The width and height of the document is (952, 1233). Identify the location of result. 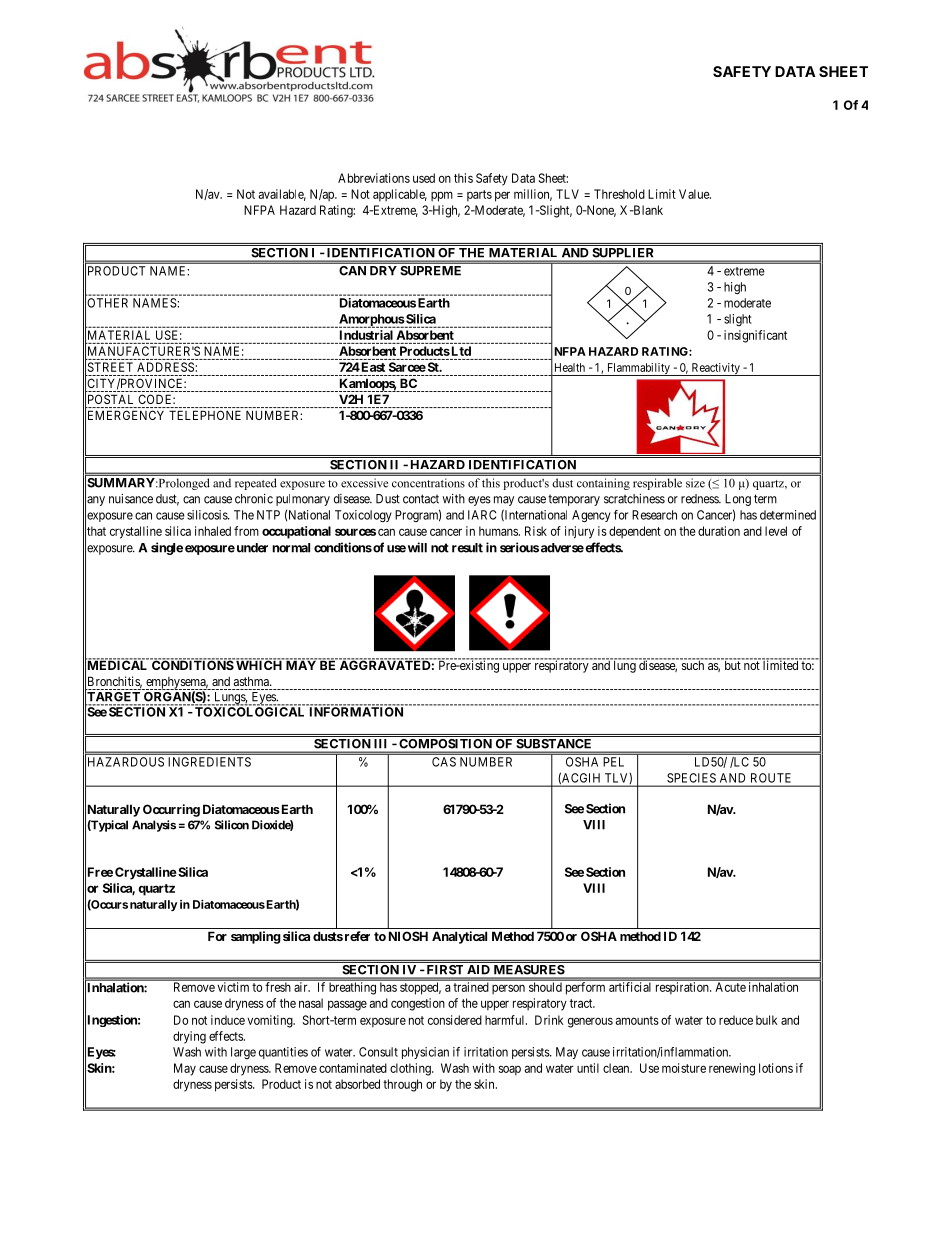
(467, 548).
